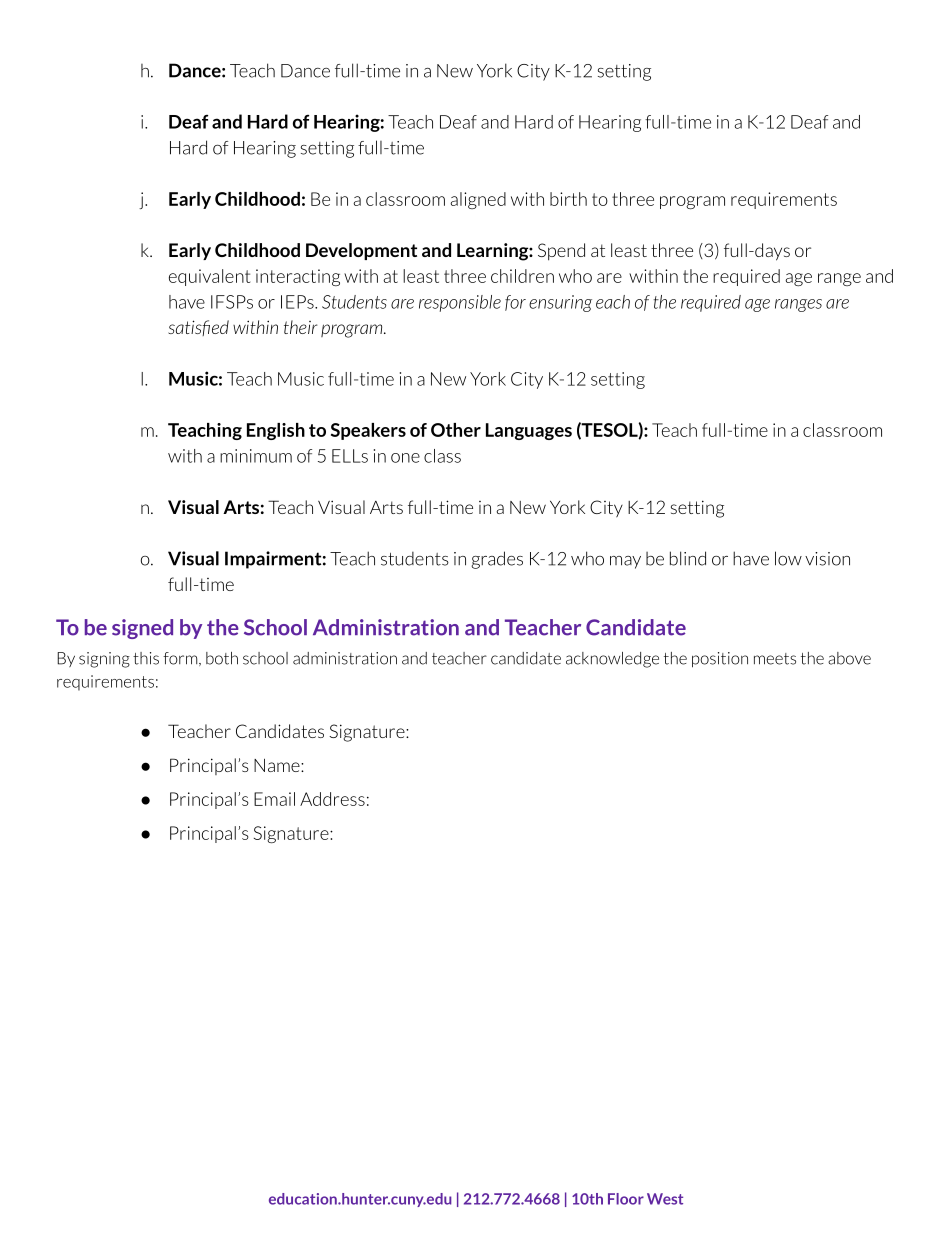 This screenshot has height=1233, width=952. Describe the element at coordinates (181, 659) in the screenshot. I see `form` at that location.
